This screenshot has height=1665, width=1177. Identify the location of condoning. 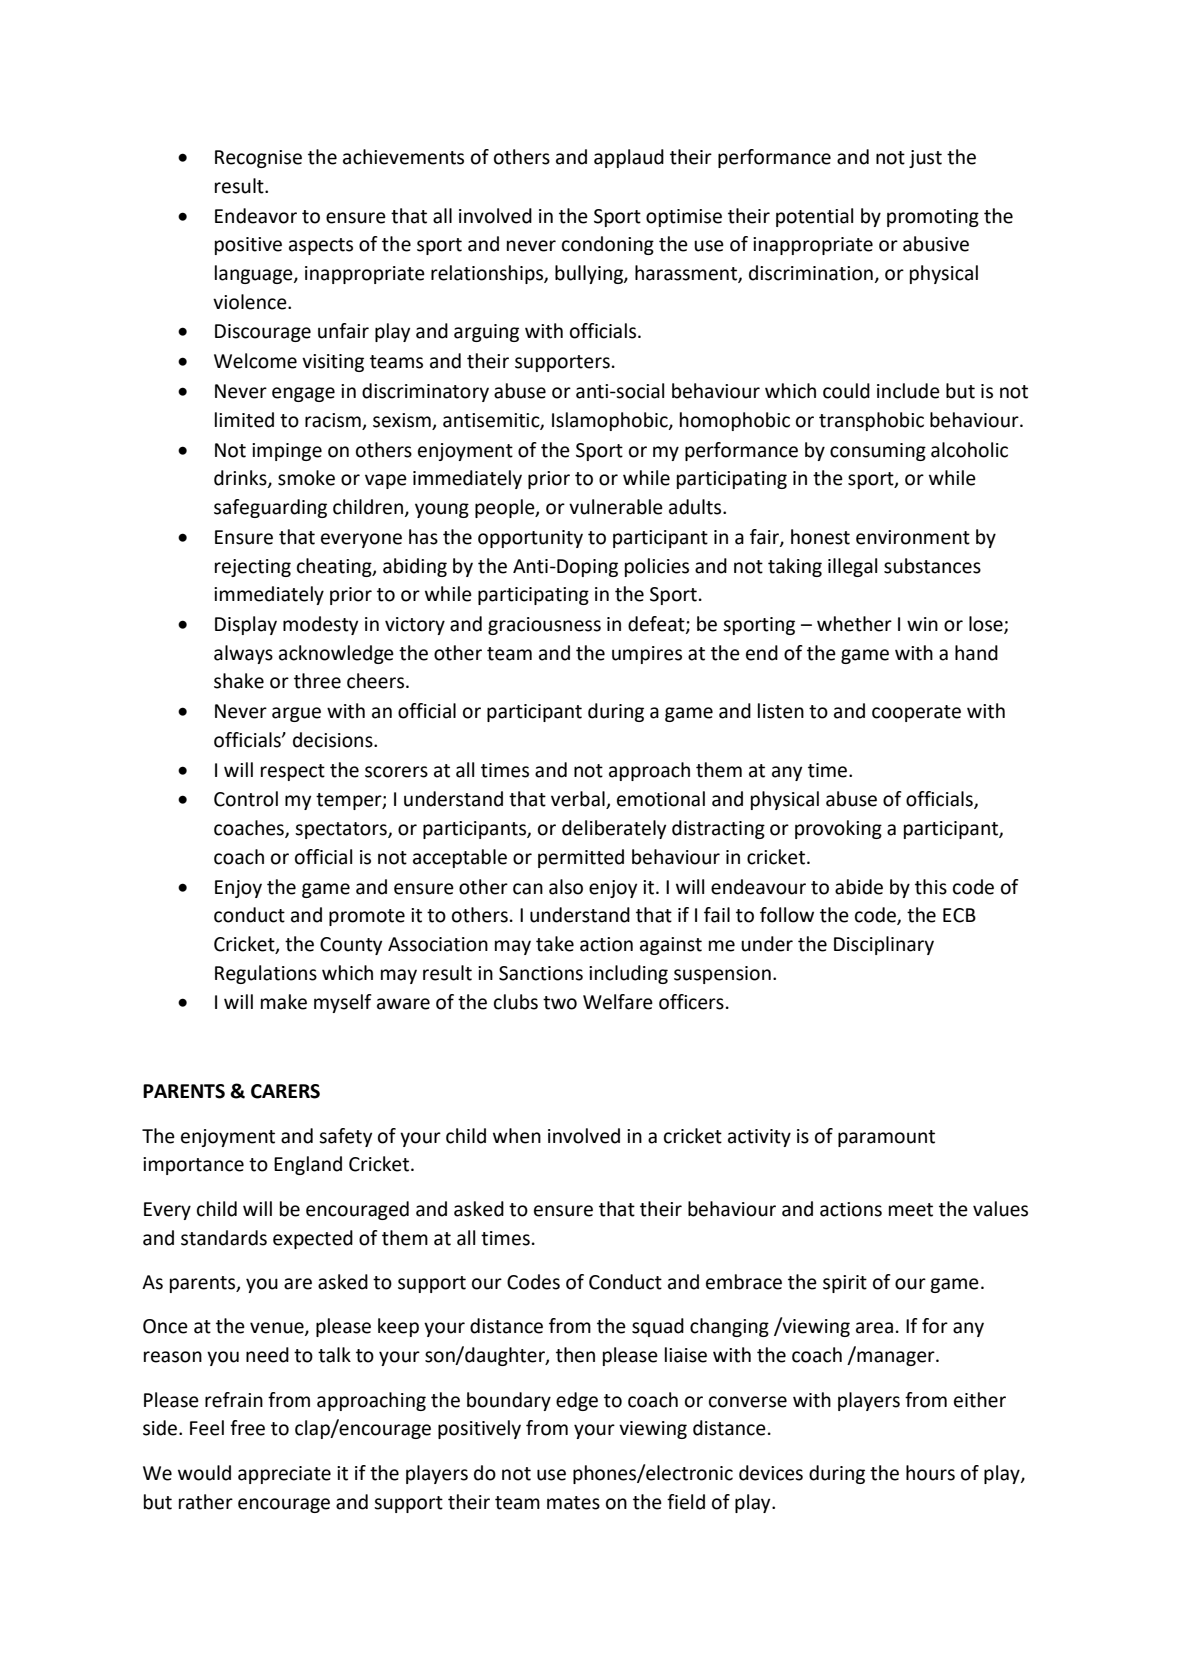
(608, 245).
